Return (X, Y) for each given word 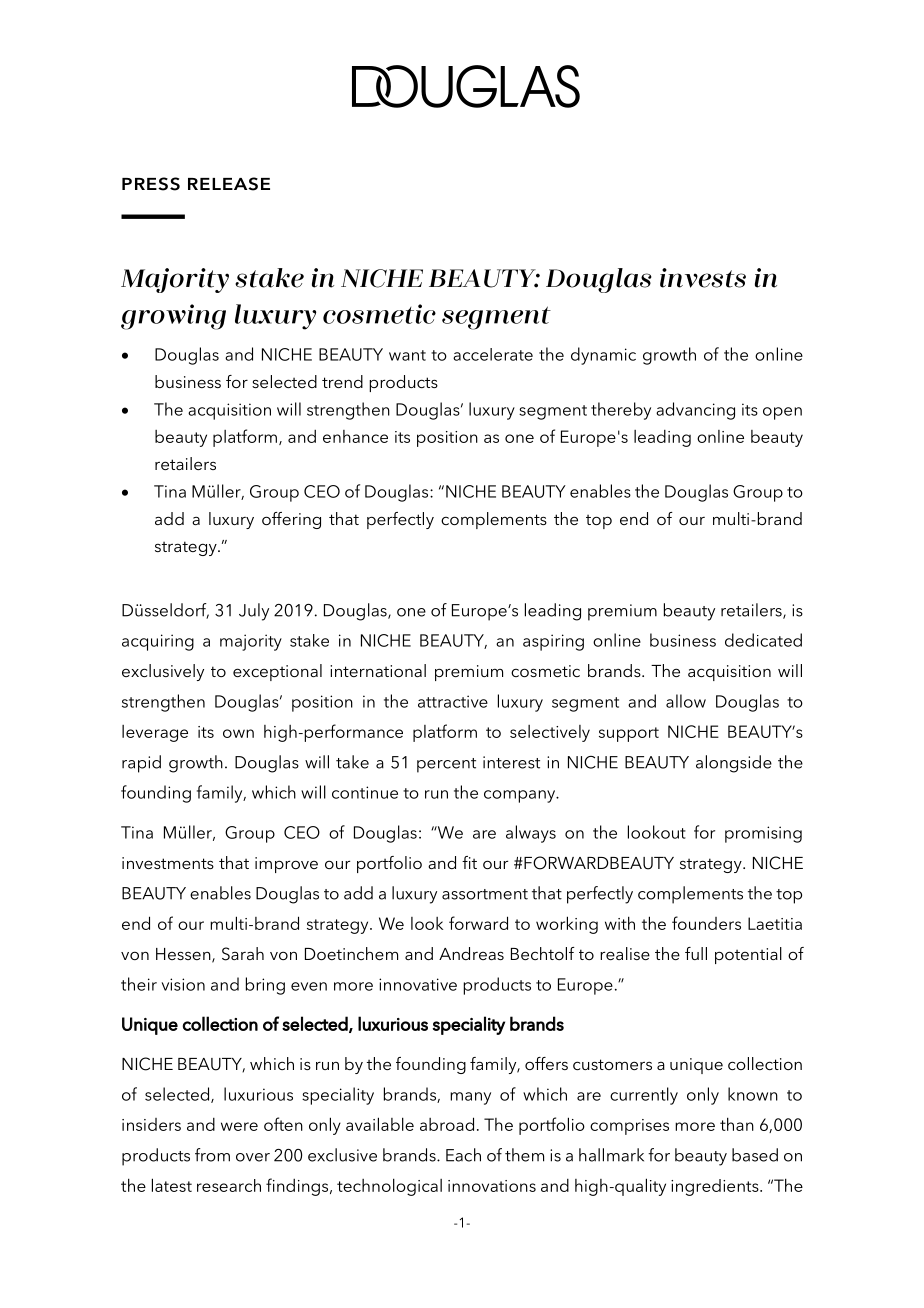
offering (291, 520)
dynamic (603, 356)
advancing (695, 411)
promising (763, 834)
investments (168, 863)
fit (469, 862)
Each (463, 1155)
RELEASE (229, 184)
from (212, 1155)
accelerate (493, 354)
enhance (355, 436)
